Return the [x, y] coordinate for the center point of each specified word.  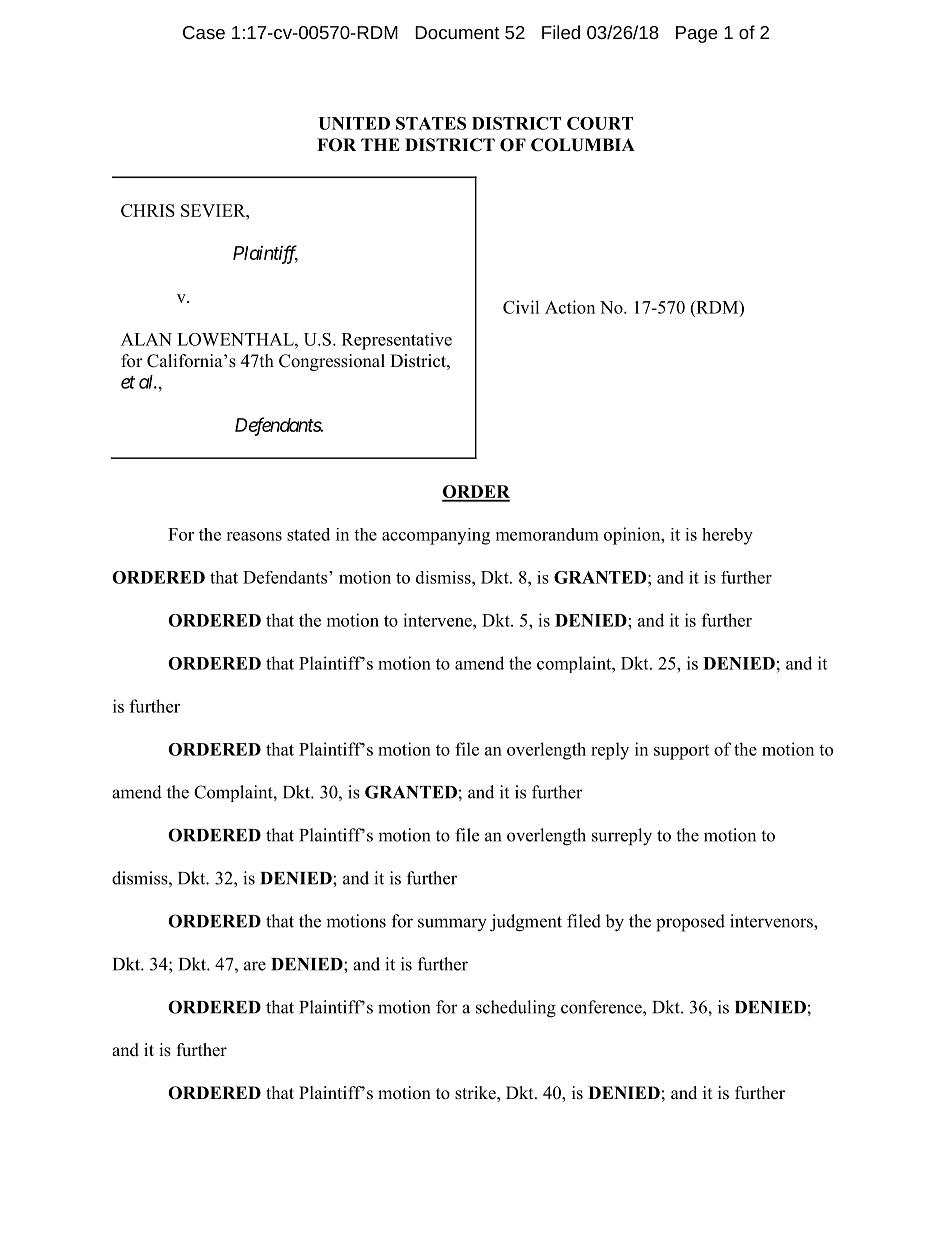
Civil [521, 307]
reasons [254, 536]
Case [204, 32]
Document [457, 32]
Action [570, 307]
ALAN [146, 339]
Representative [397, 341]
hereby [727, 536]
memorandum [547, 534]
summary [452, 925]
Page [697, 34]
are [255, 966]
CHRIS [148, 210]
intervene [438, 620]
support [681, 752]
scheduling [516, 1009]
